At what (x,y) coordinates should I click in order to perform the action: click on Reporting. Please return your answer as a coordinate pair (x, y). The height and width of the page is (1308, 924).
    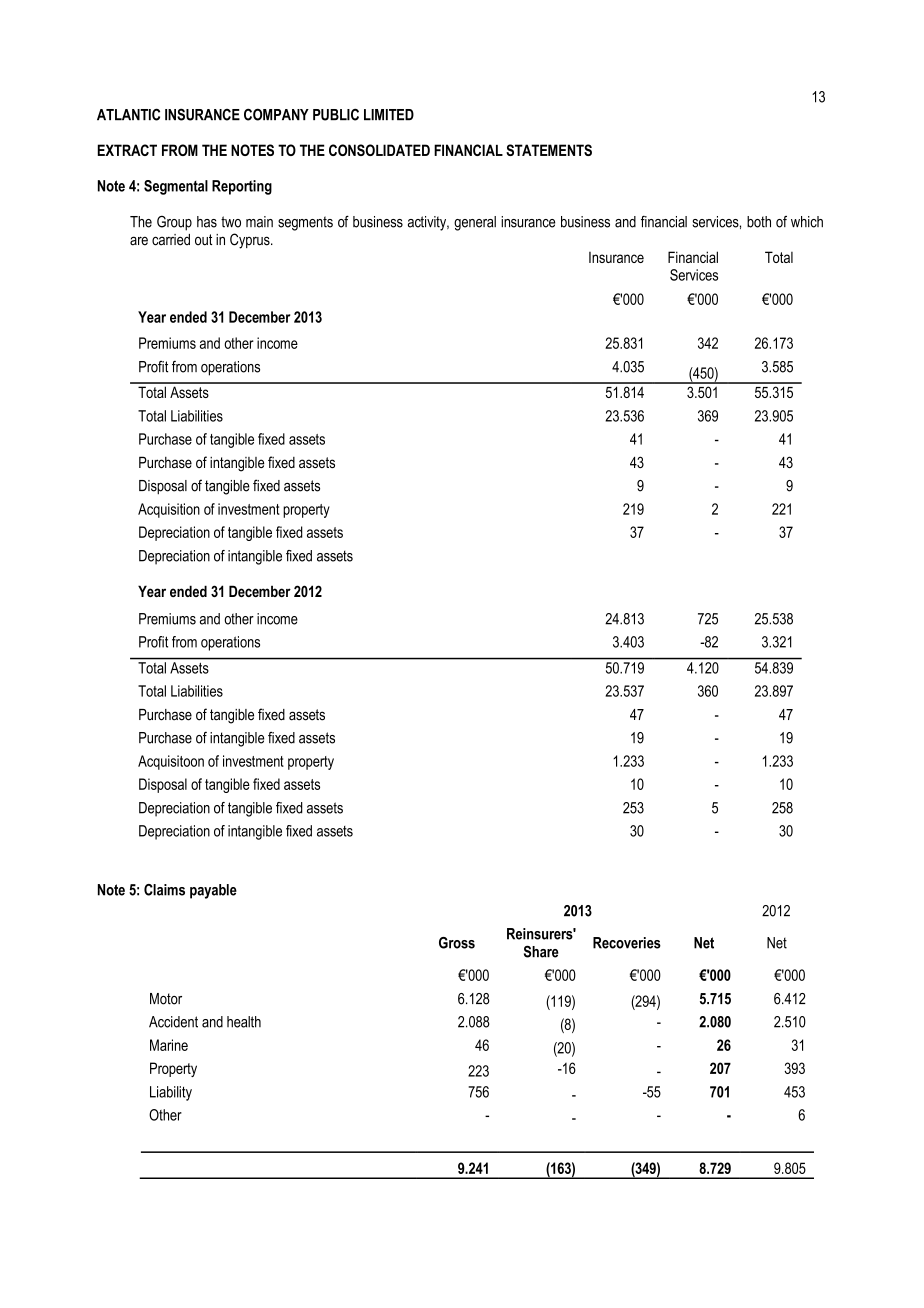
    Looking at the image, I should click on (242, 187).
